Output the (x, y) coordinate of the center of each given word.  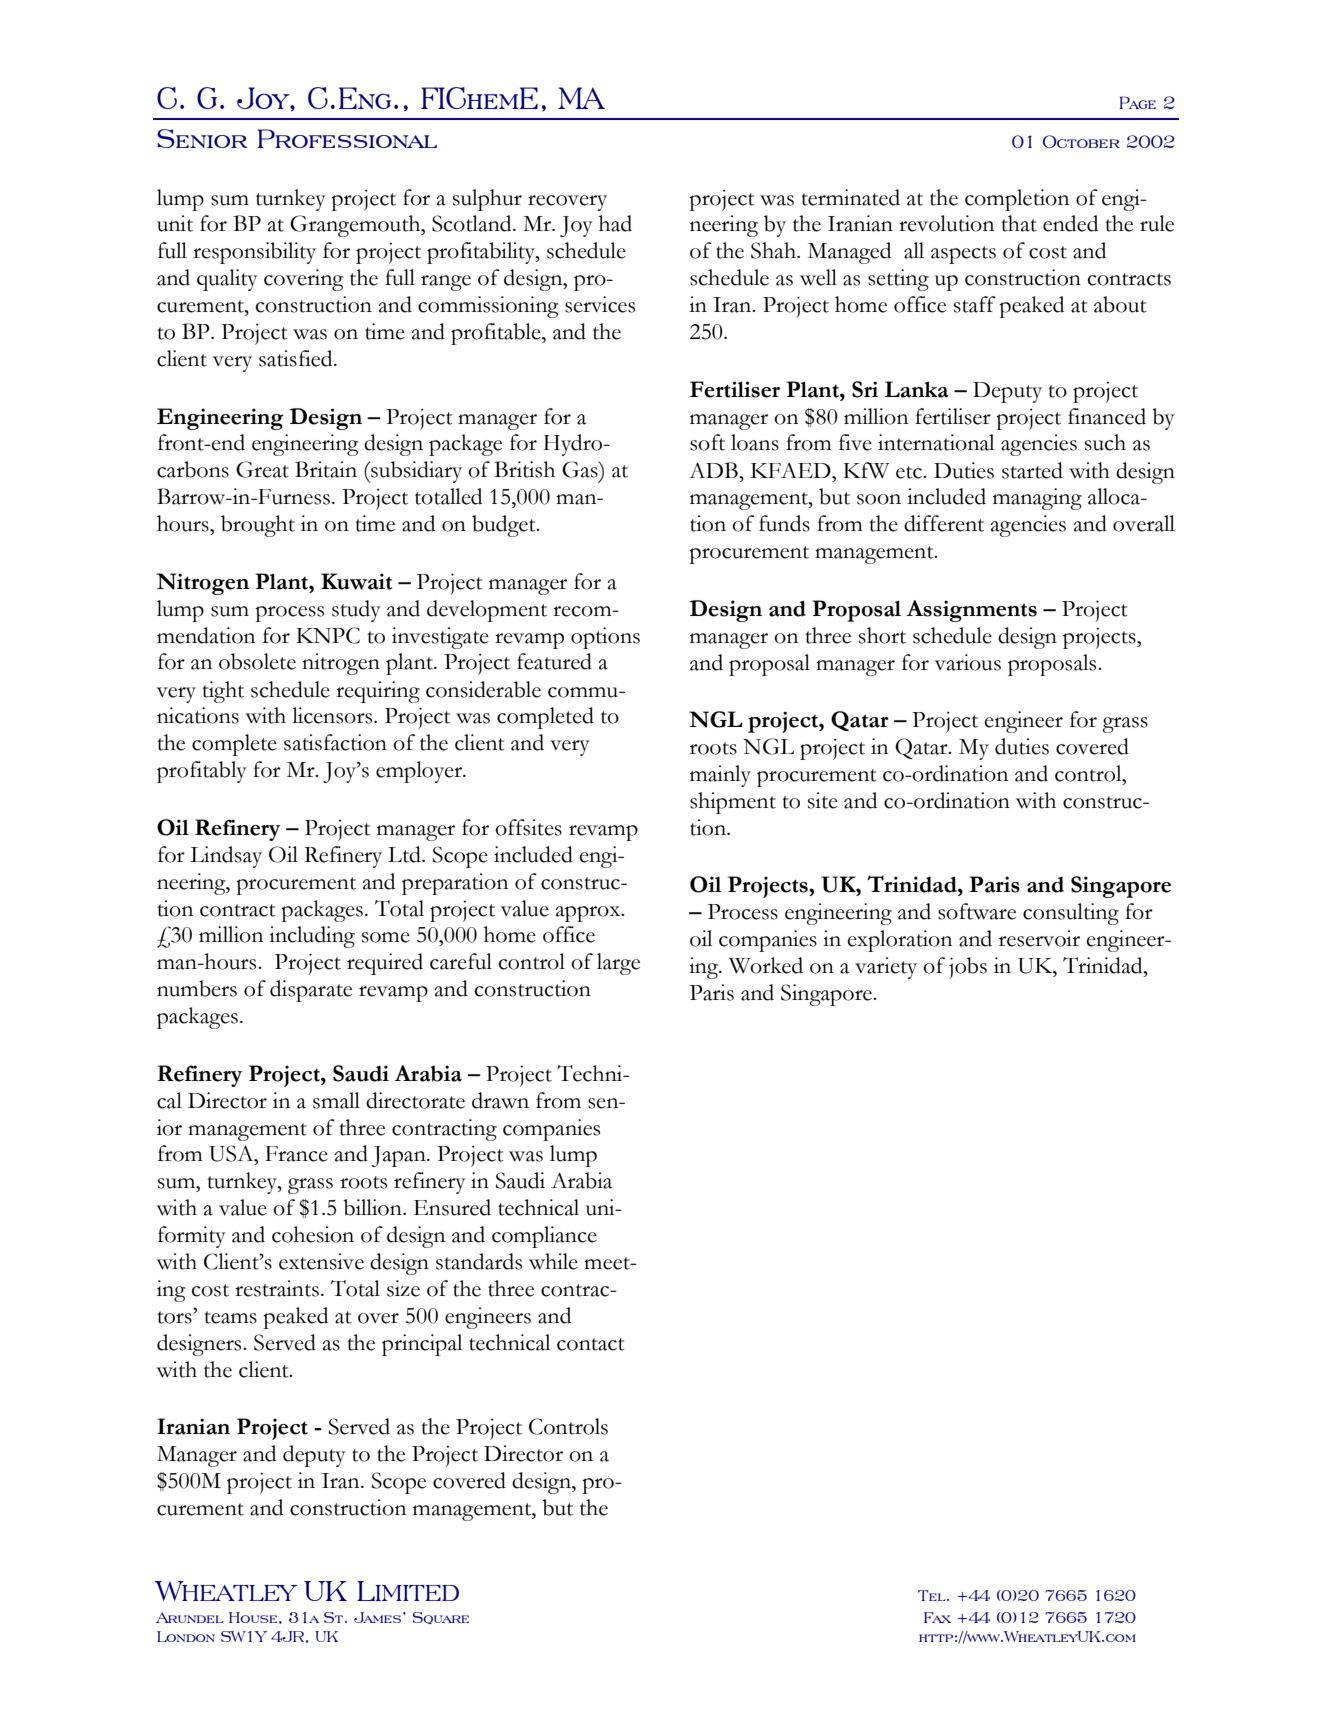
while (553, 1261)
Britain (326, 469)
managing (1037, 499)
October (1081, 141)
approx (588, 914)
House (253, 1617)
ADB (714, 470)
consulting (1071, 914)
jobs (968, 968)
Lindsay (226, 857)
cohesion (313, 1234)
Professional (347, 138)
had (615, 223)
